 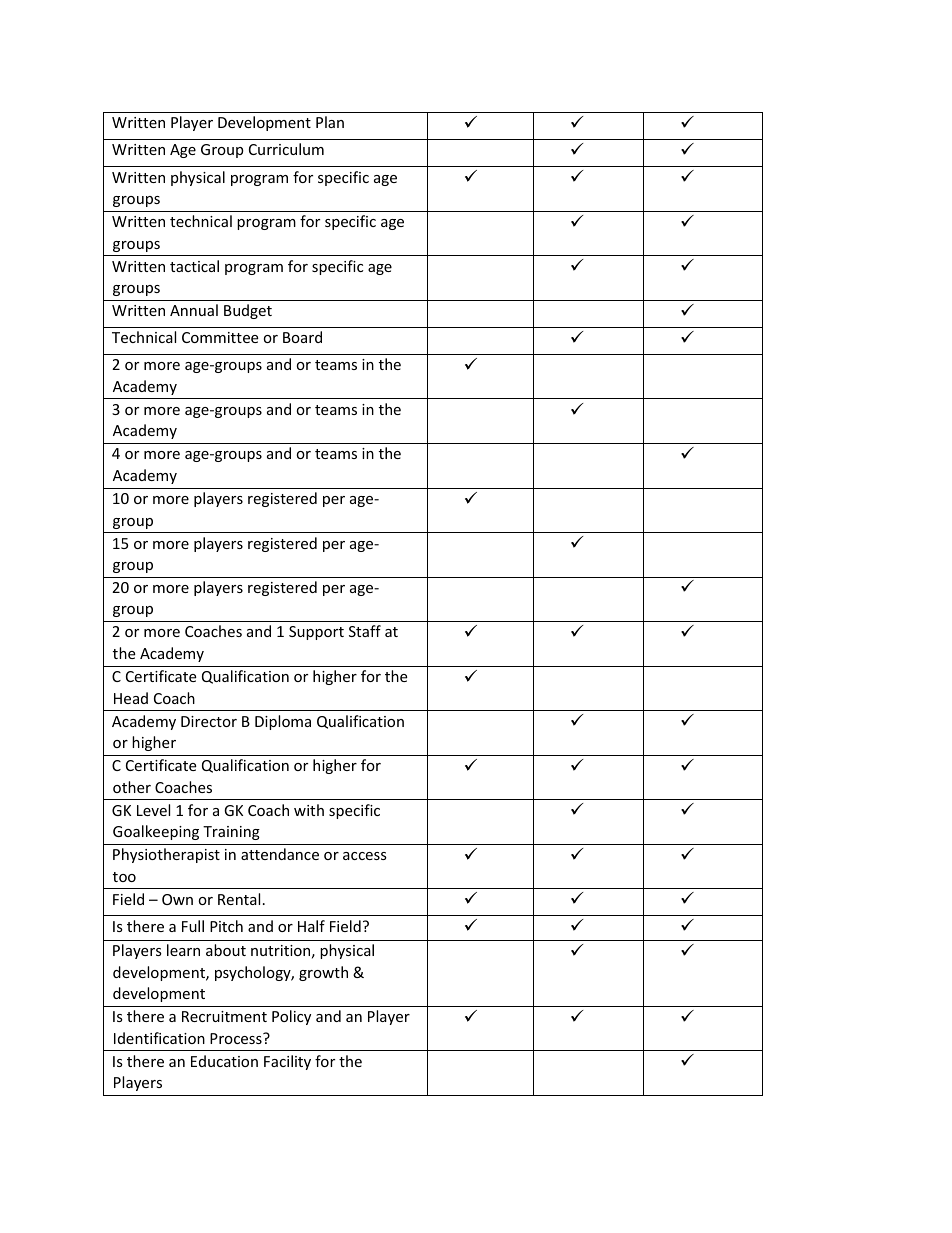 I want to click on Plan, so click(x=330, y=122).
